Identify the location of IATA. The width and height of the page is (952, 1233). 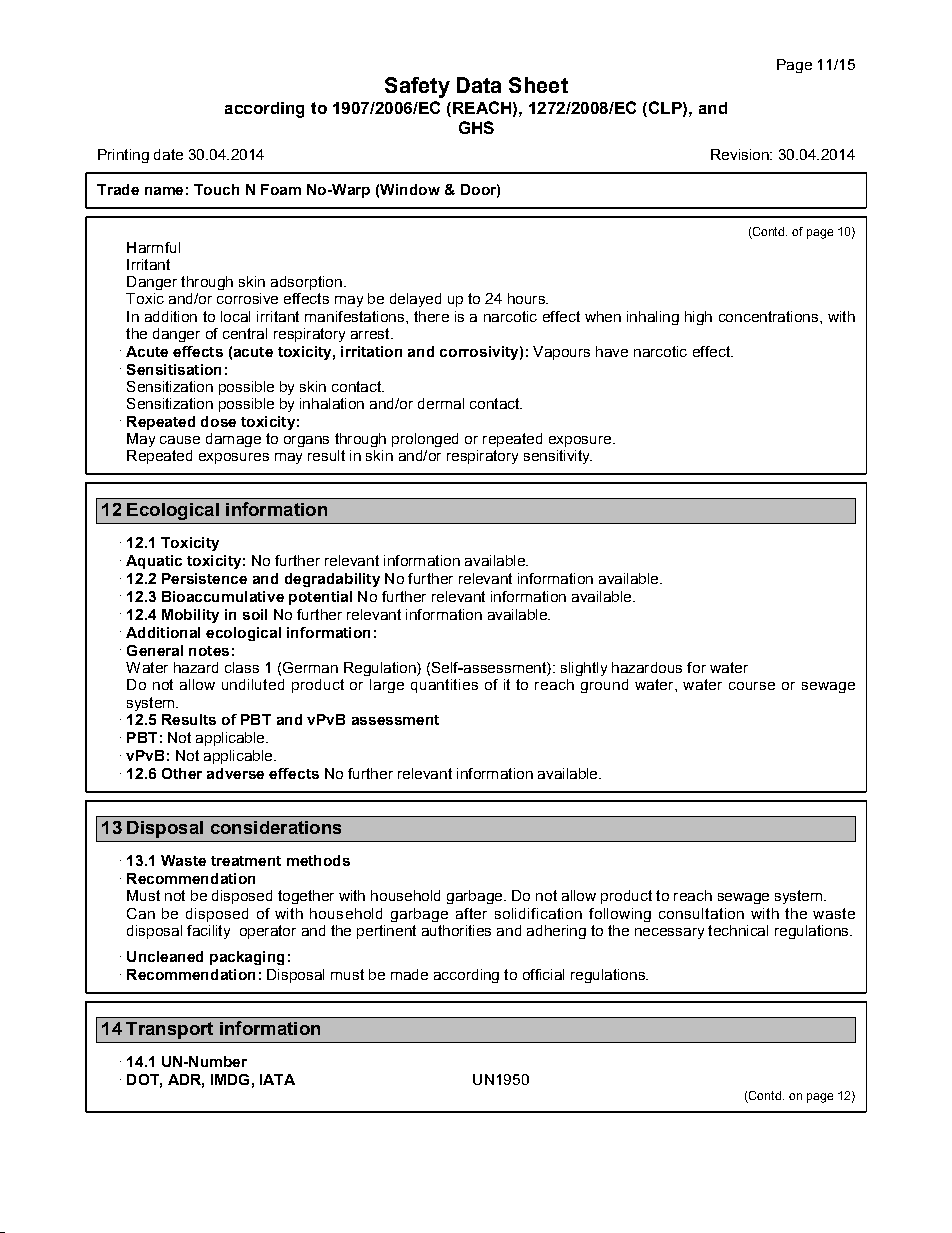
(277, 1079).
